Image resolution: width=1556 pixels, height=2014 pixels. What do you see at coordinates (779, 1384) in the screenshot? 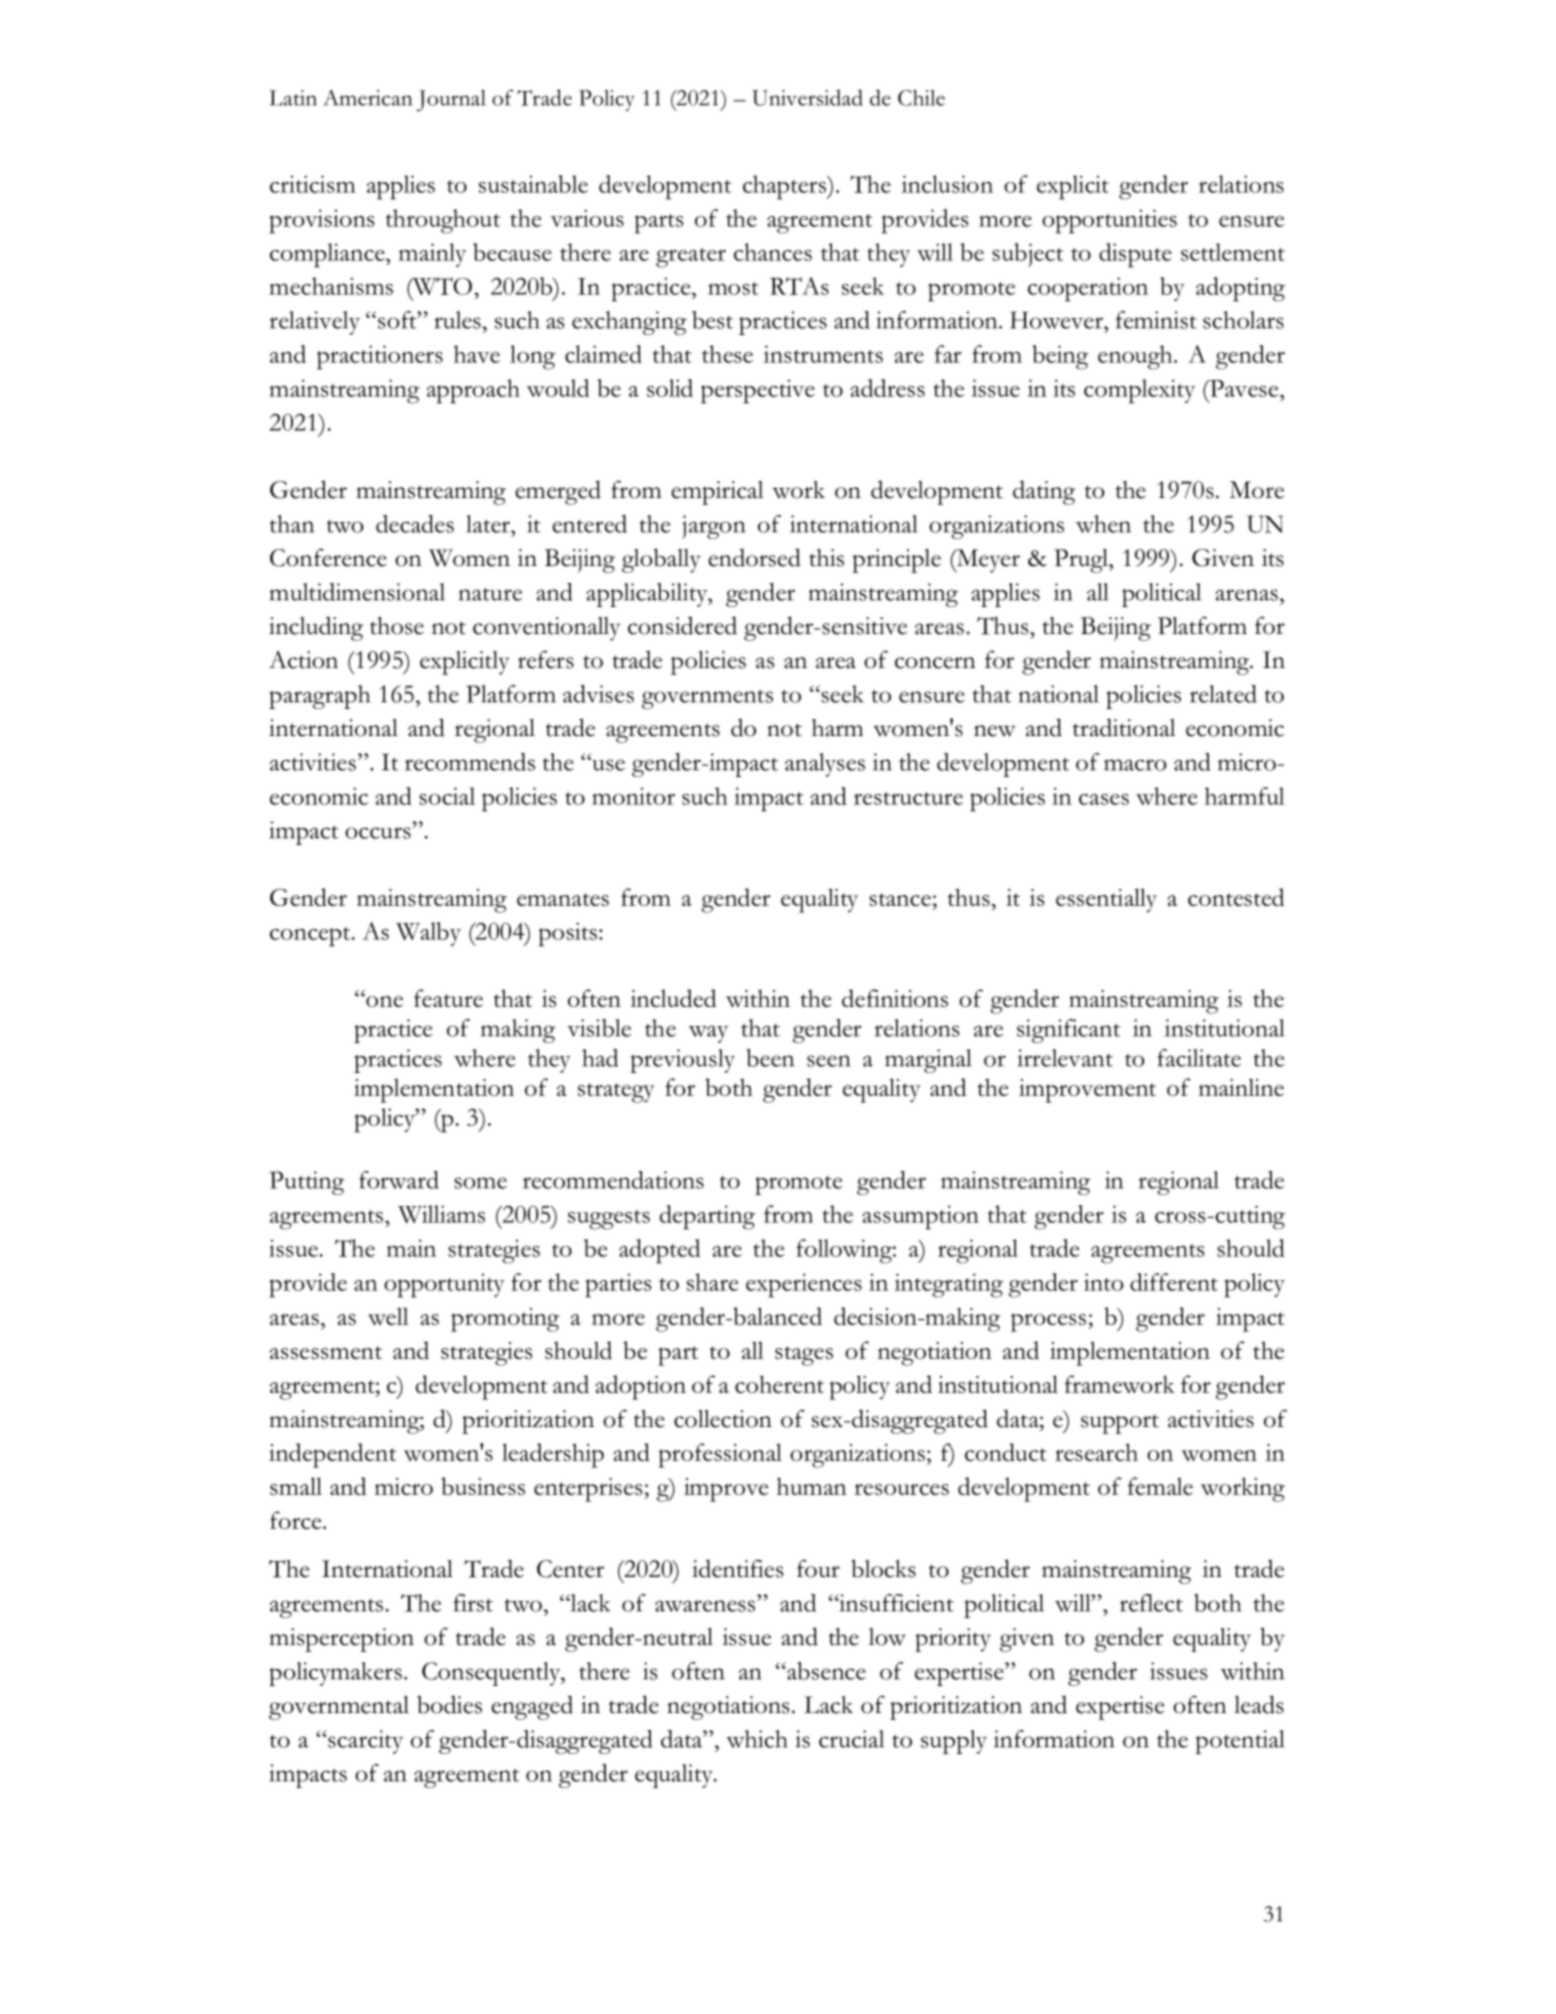
I see `coherent` at bounding box center [779, 1384].
